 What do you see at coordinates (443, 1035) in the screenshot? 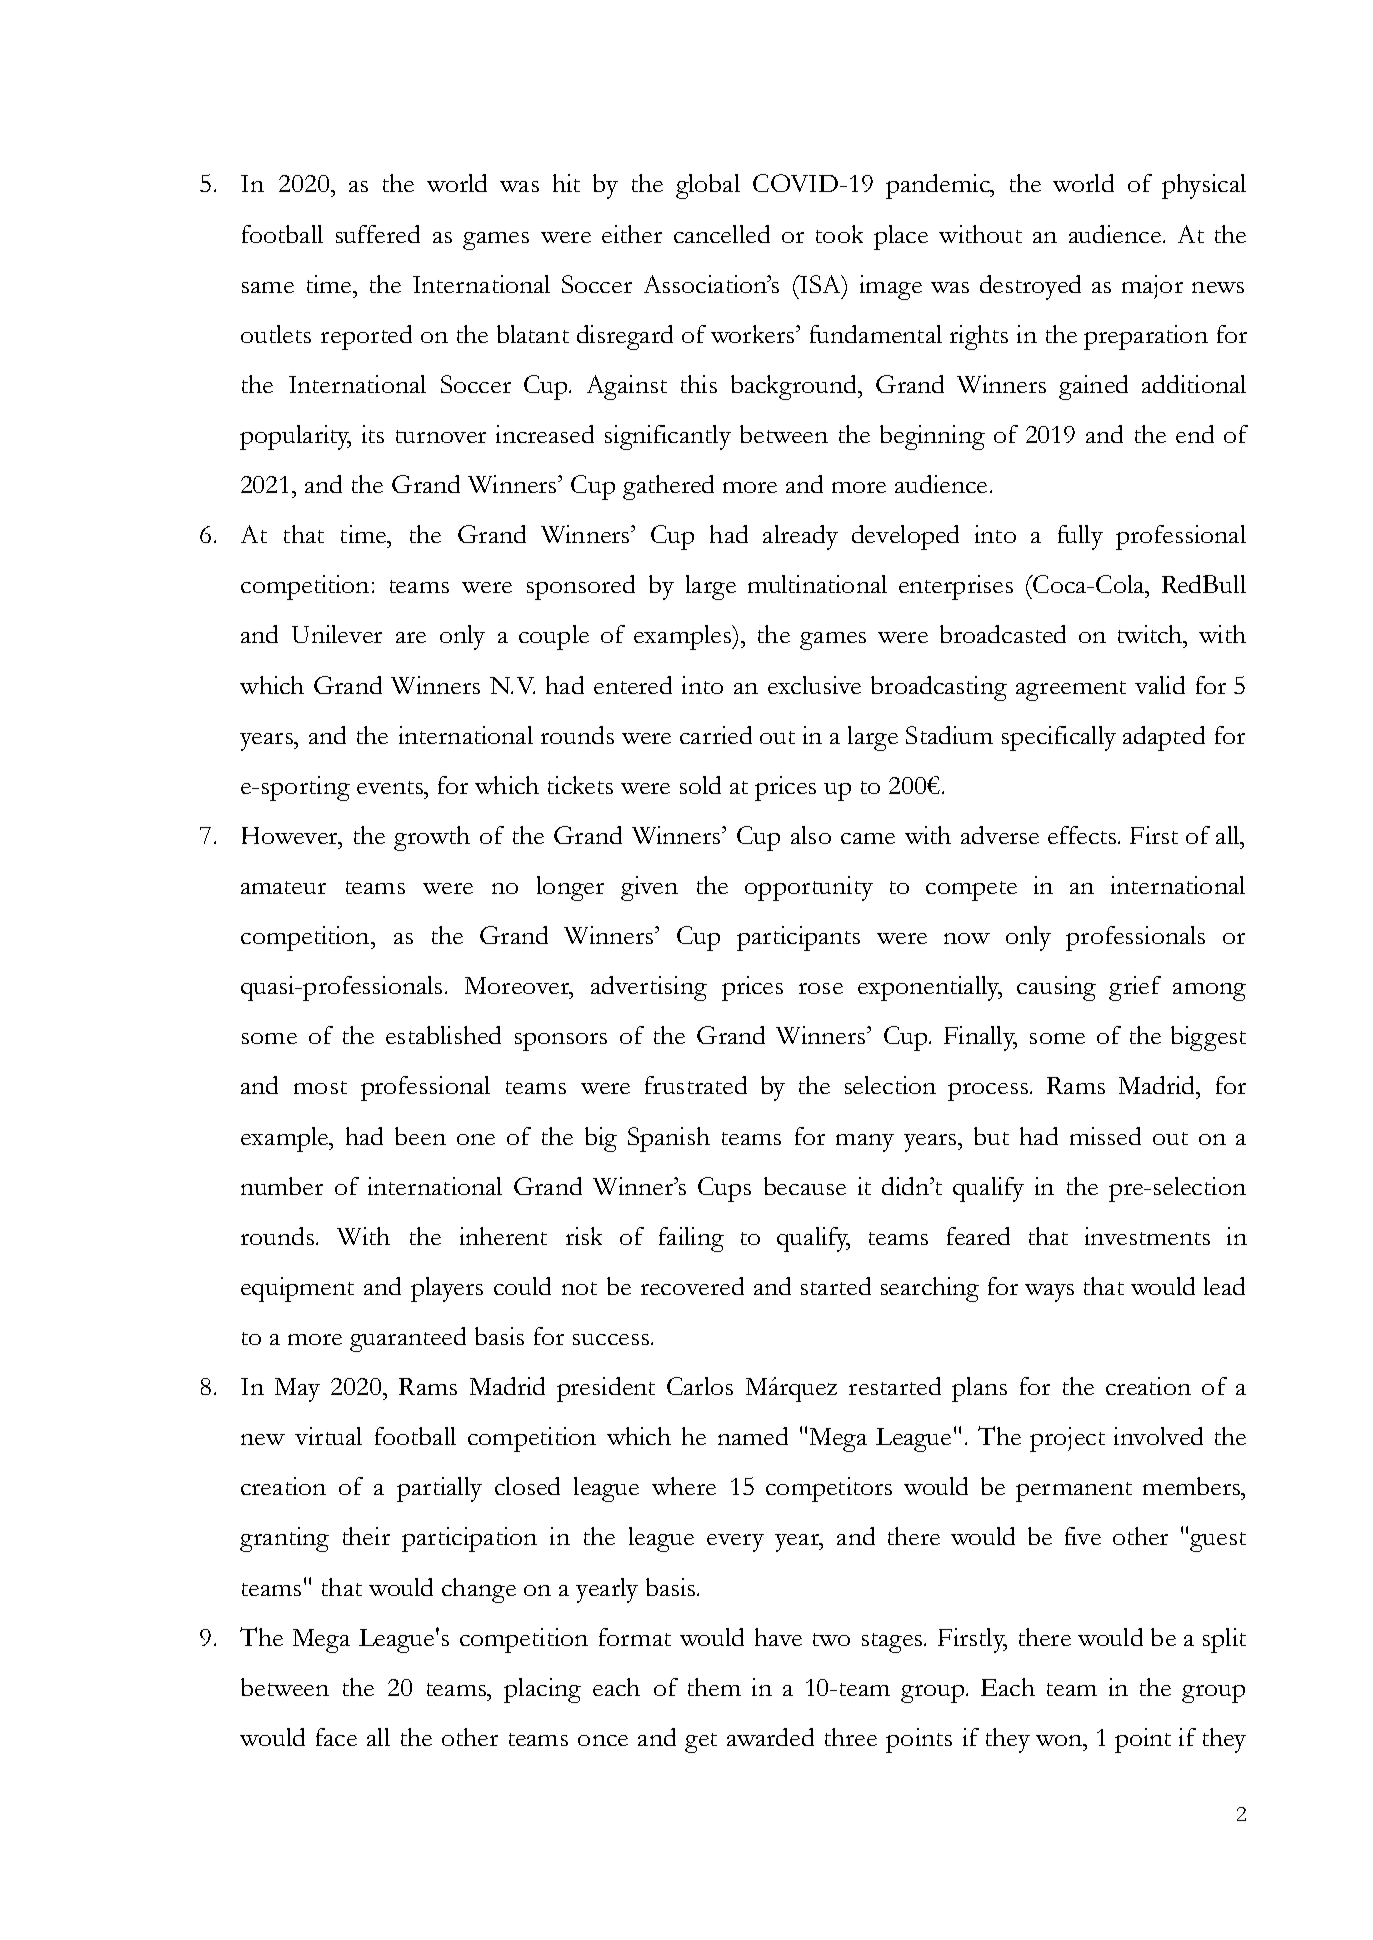
I see `established` at bounding box center [443, 1035].
